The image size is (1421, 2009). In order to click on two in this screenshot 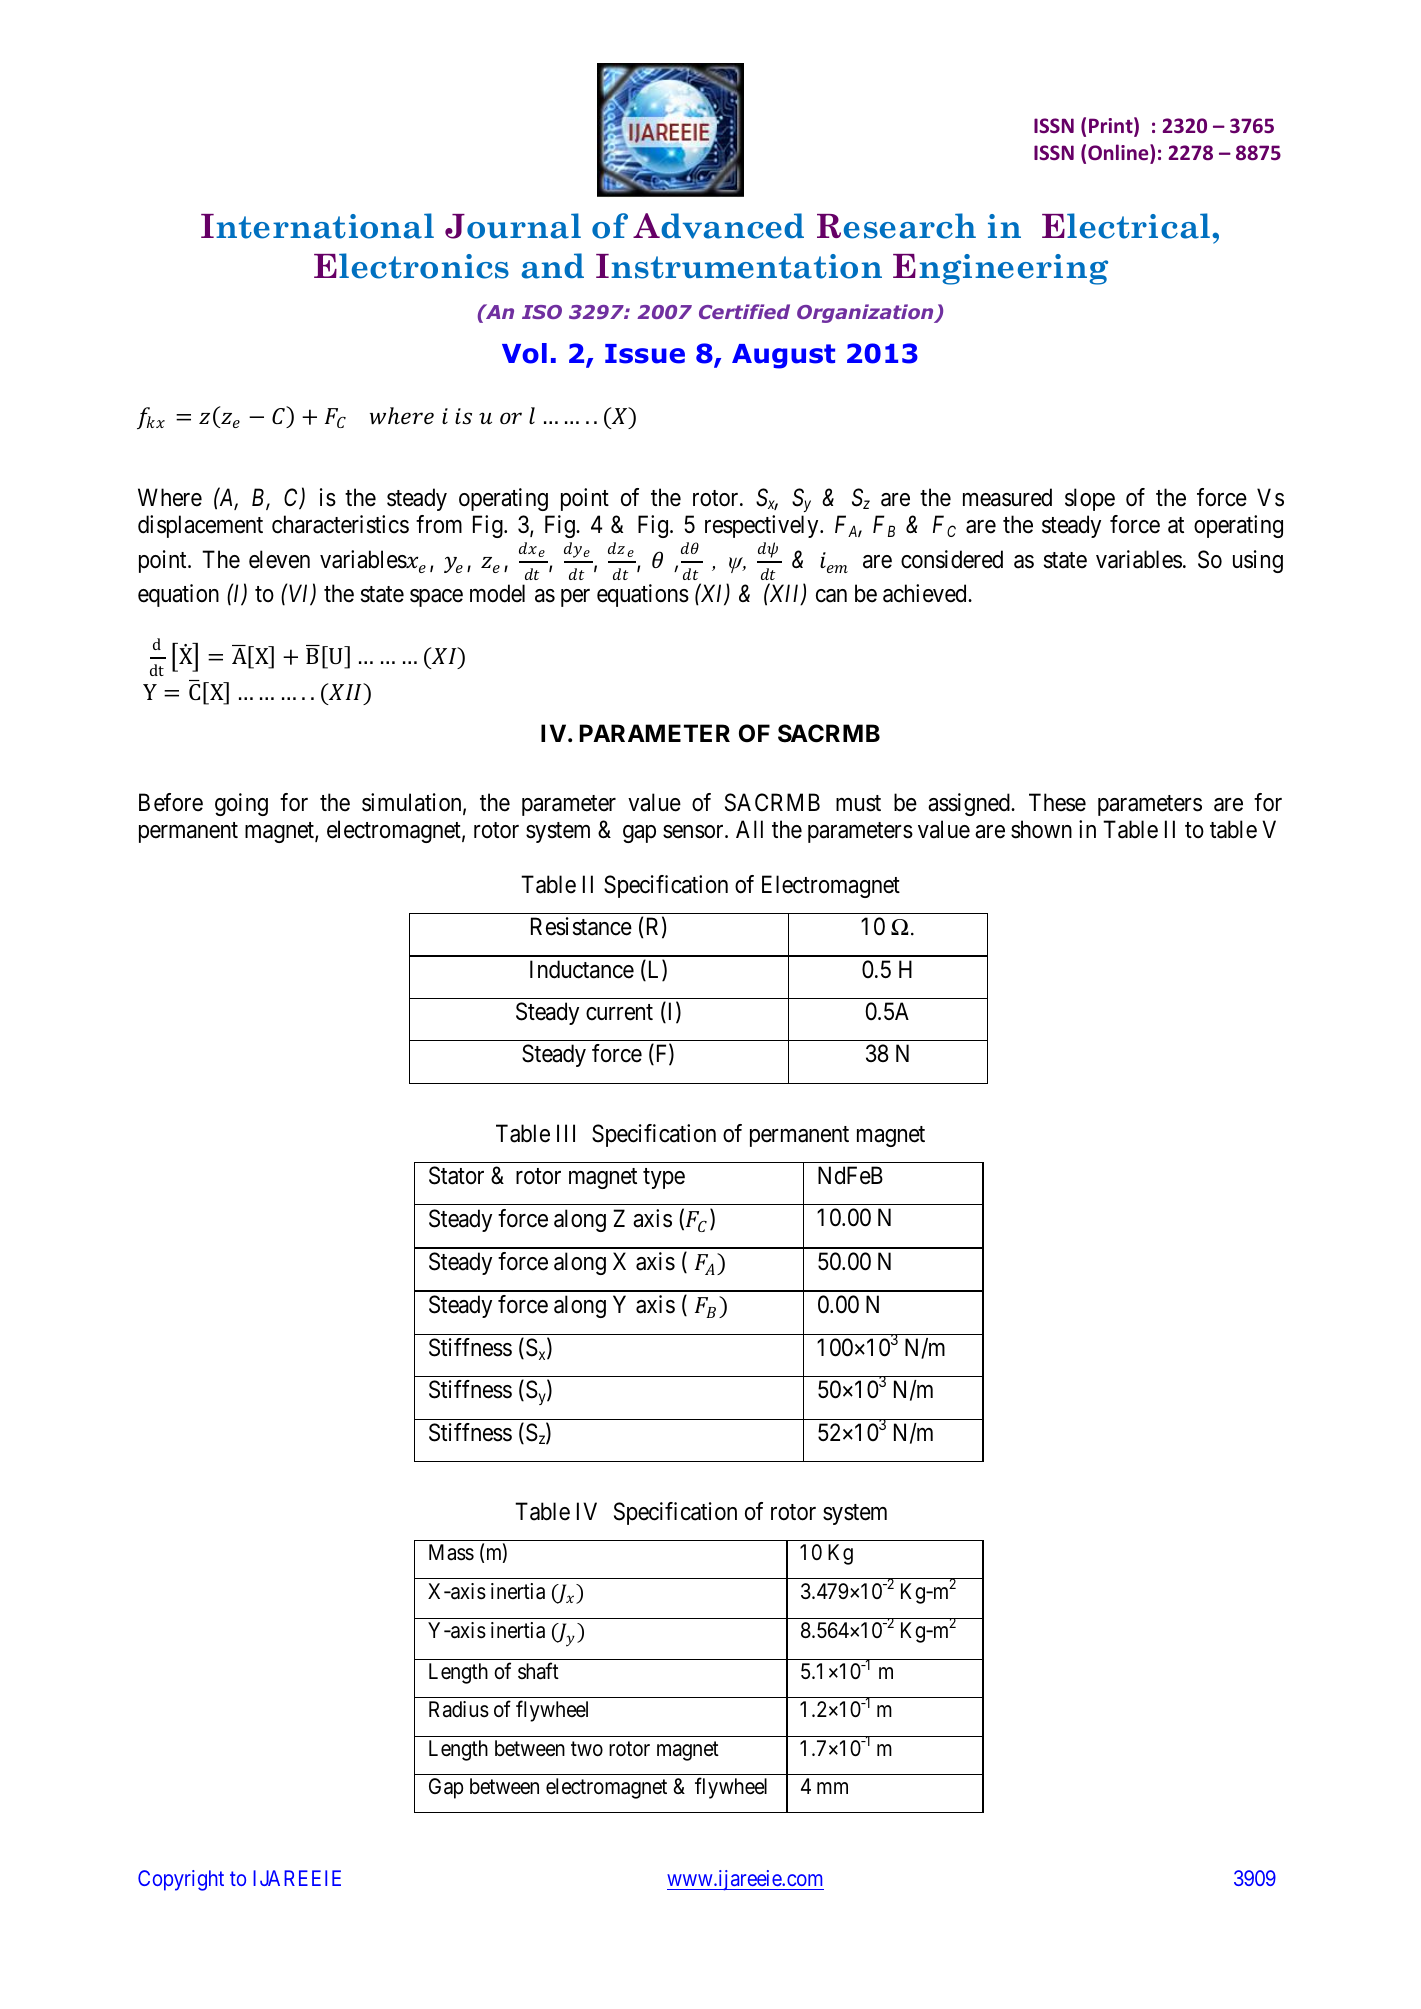, I will do `click(587, 1748)`.
